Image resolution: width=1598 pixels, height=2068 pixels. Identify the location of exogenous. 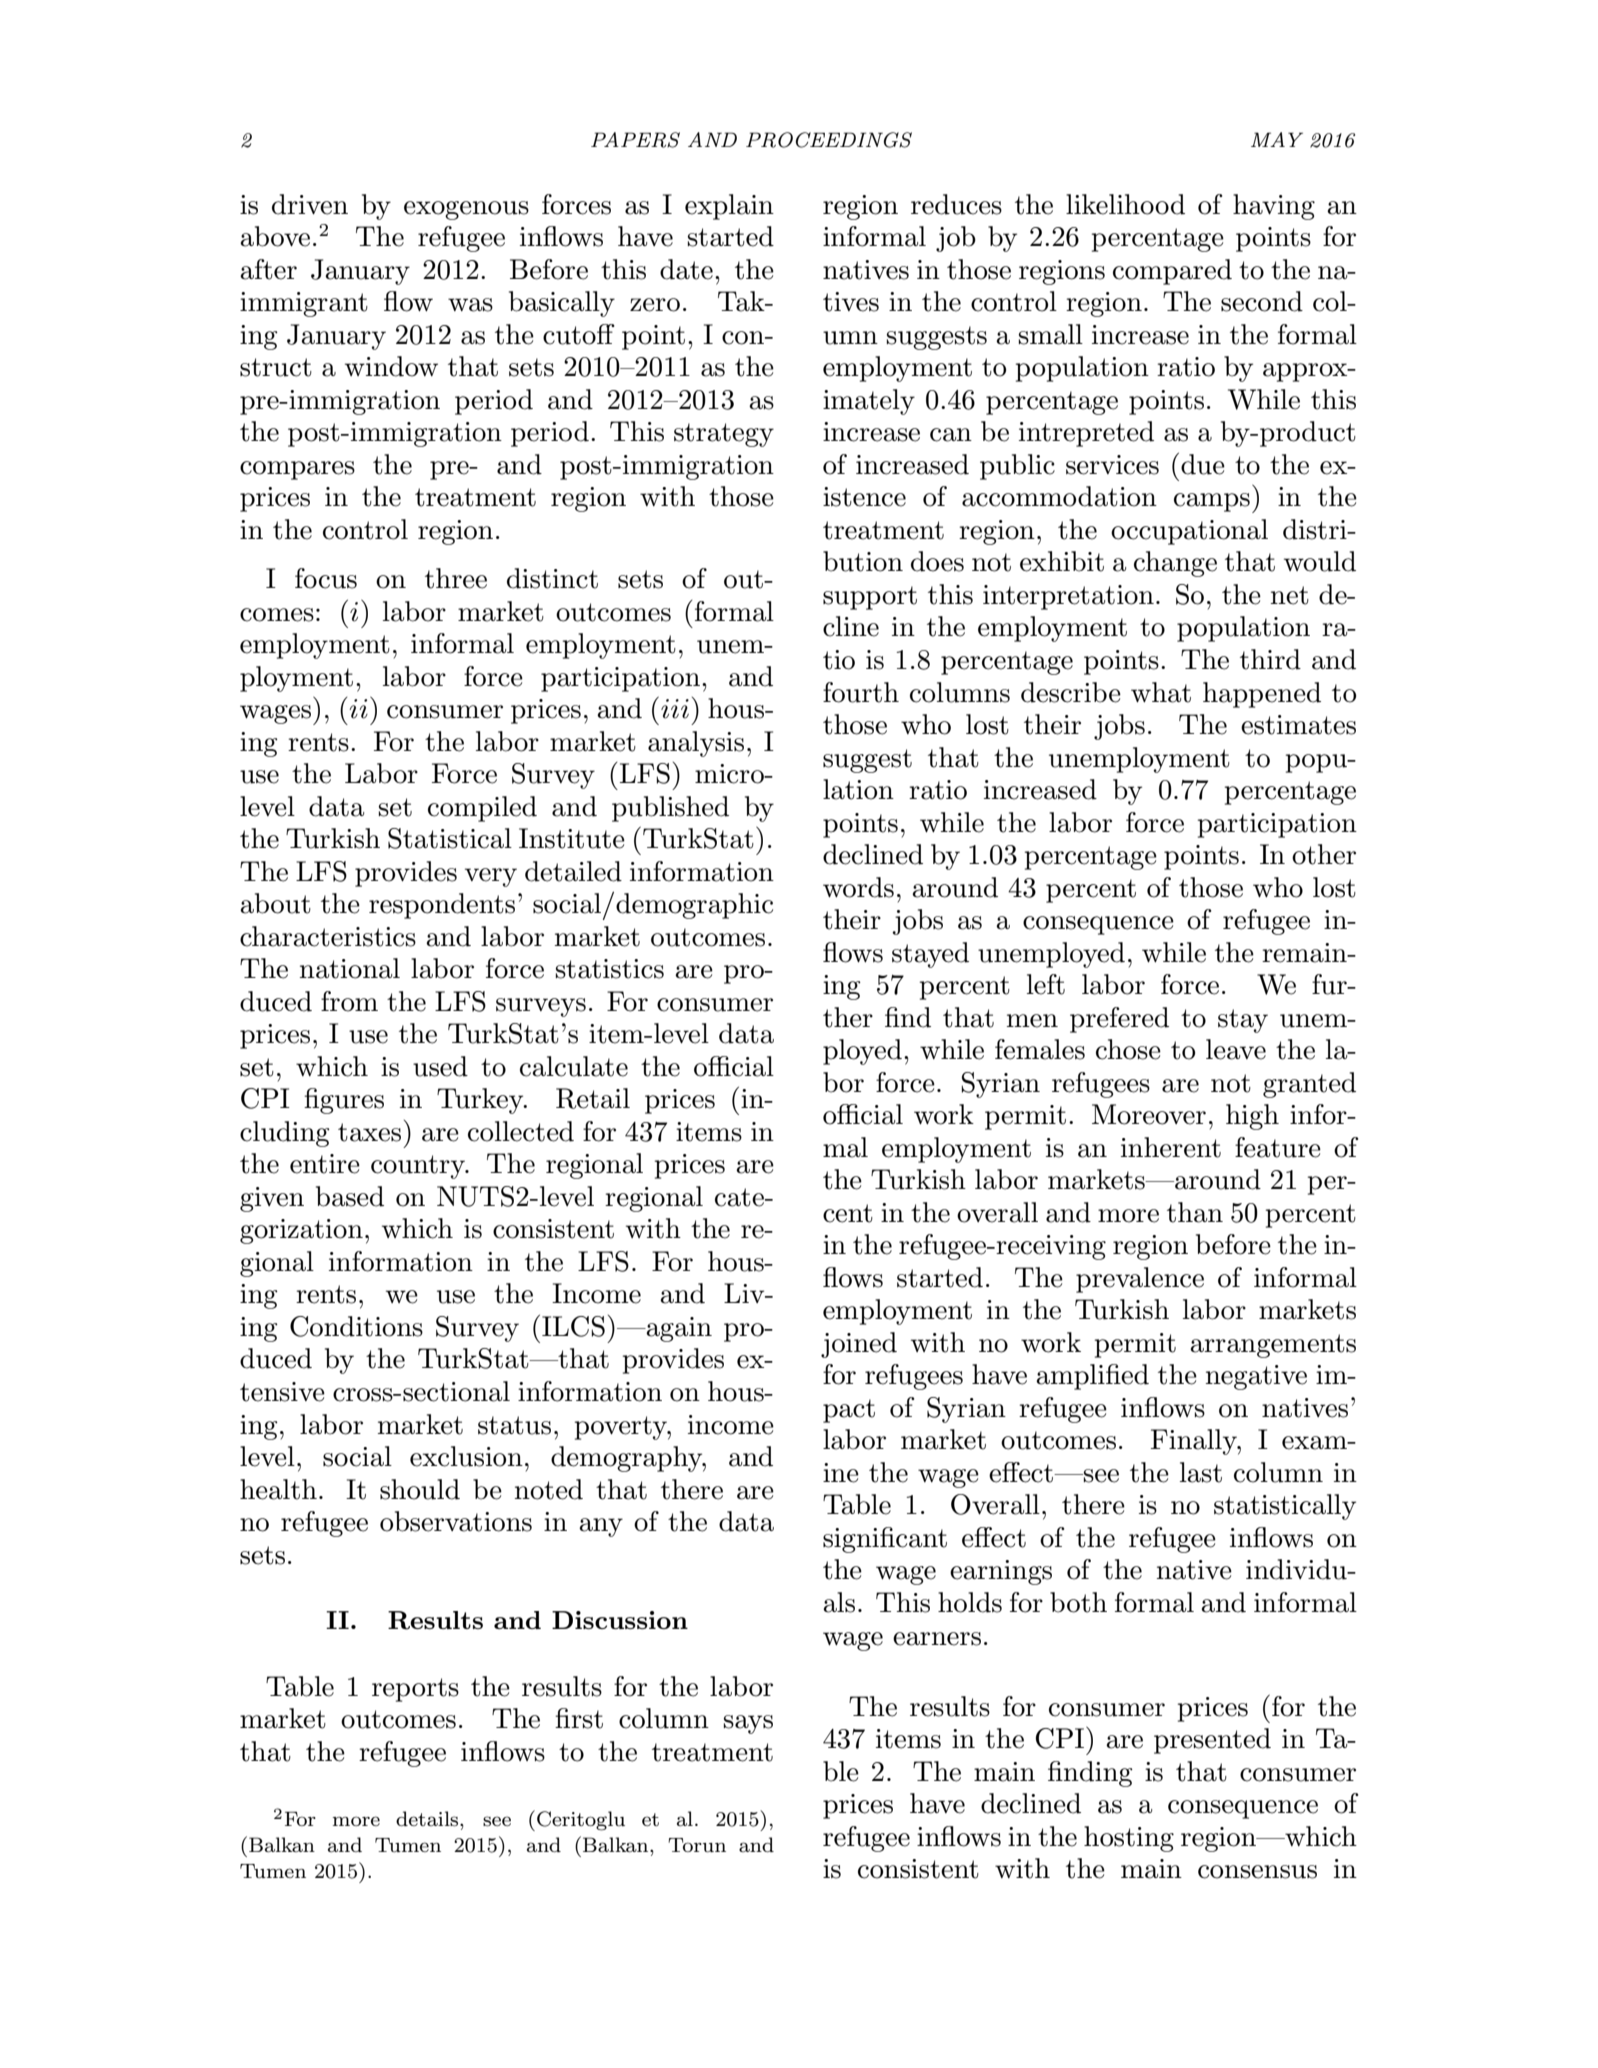
(466, 210).
